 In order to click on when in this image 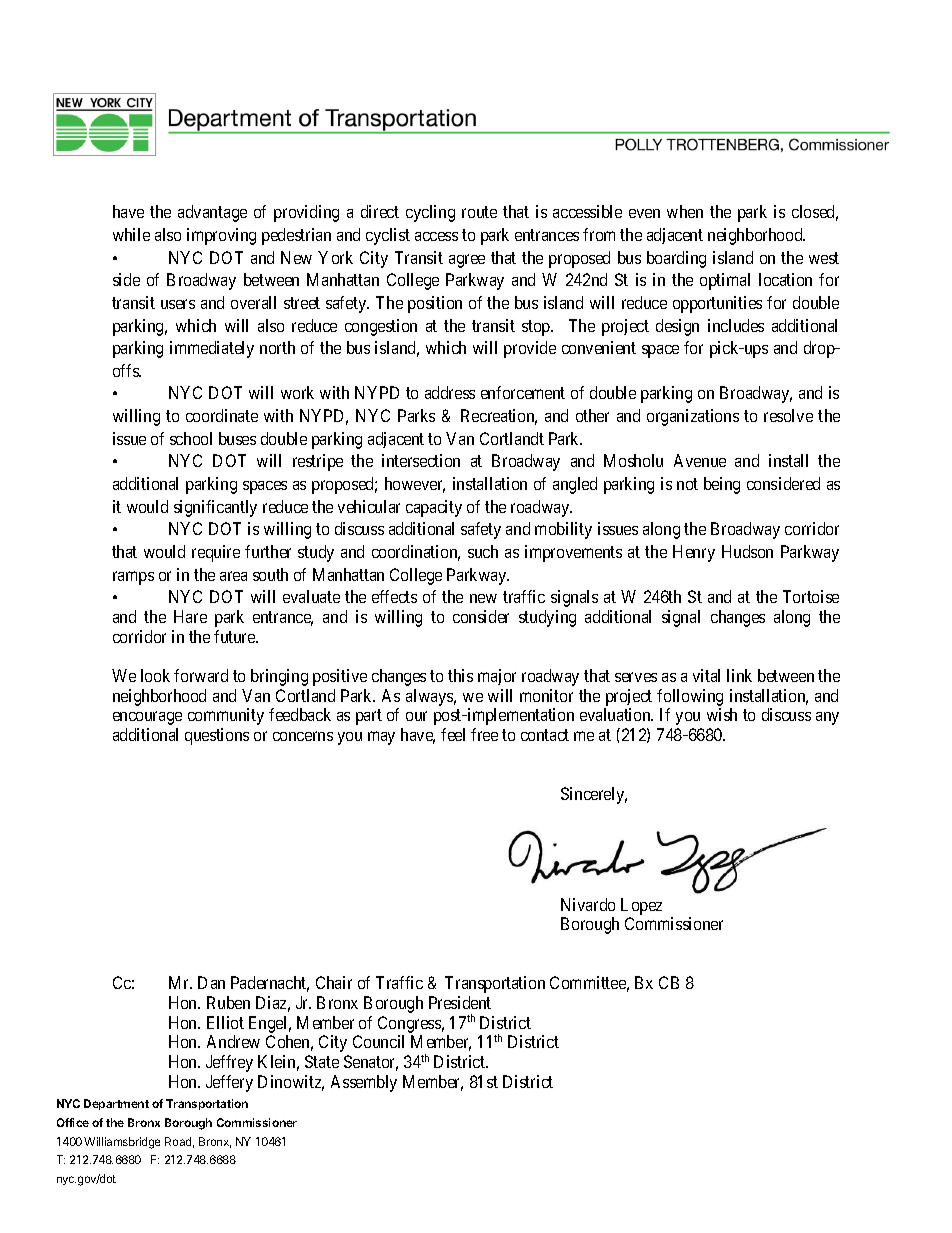, I will do `click(685, 211)`.
